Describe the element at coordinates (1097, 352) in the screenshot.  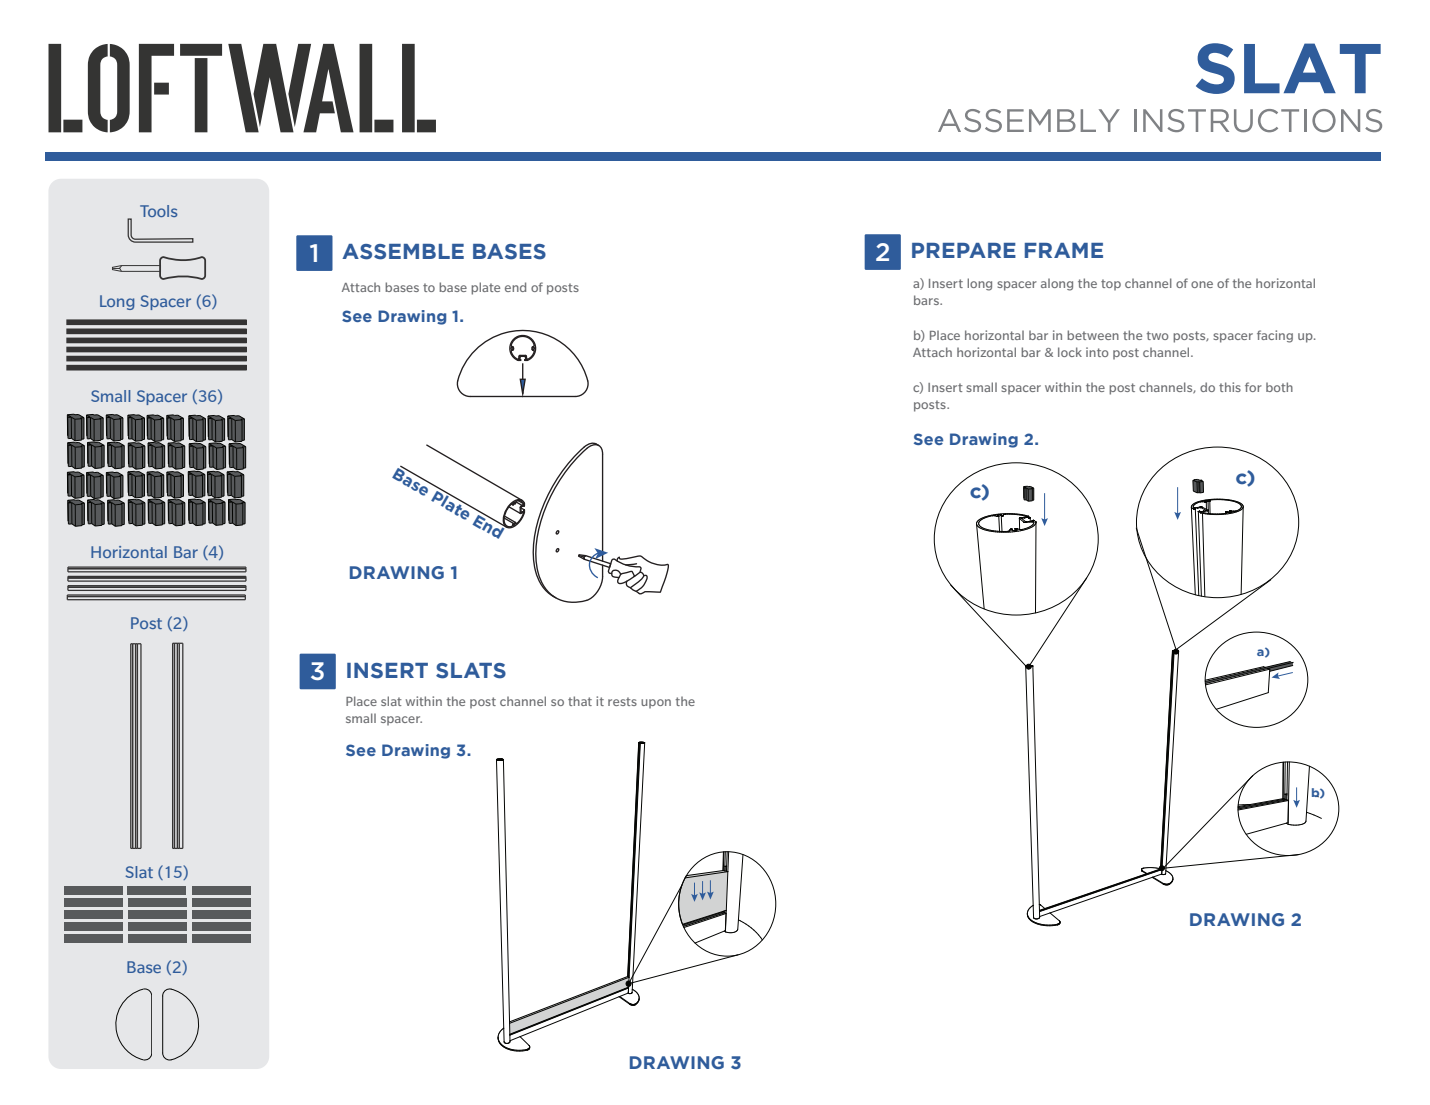
I see `into` at that location.
